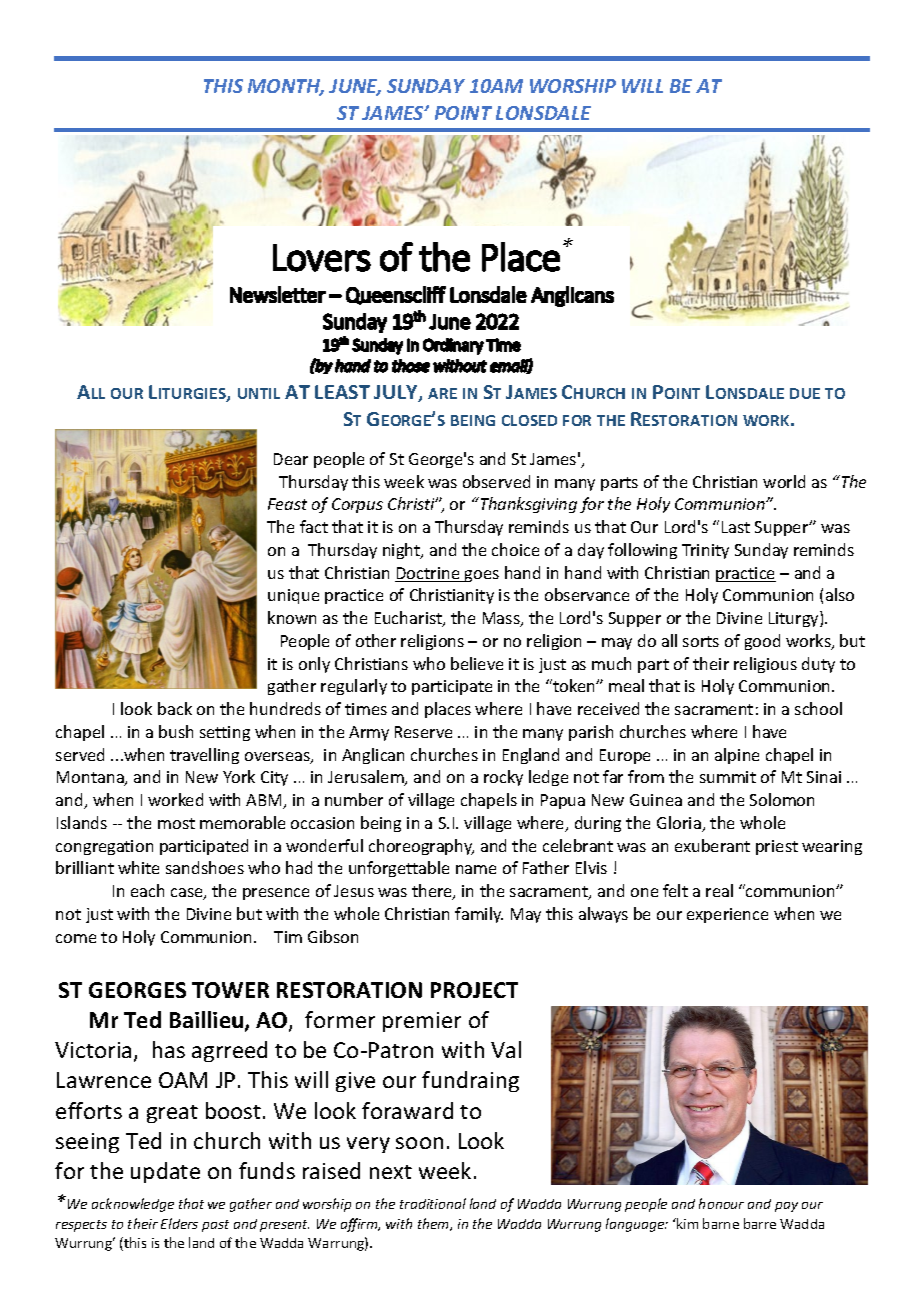 The height and width of the screenshot is (1308, 924). Describe the element at coordinates (479, 915) in the screenshot. I see `family` at that location.
